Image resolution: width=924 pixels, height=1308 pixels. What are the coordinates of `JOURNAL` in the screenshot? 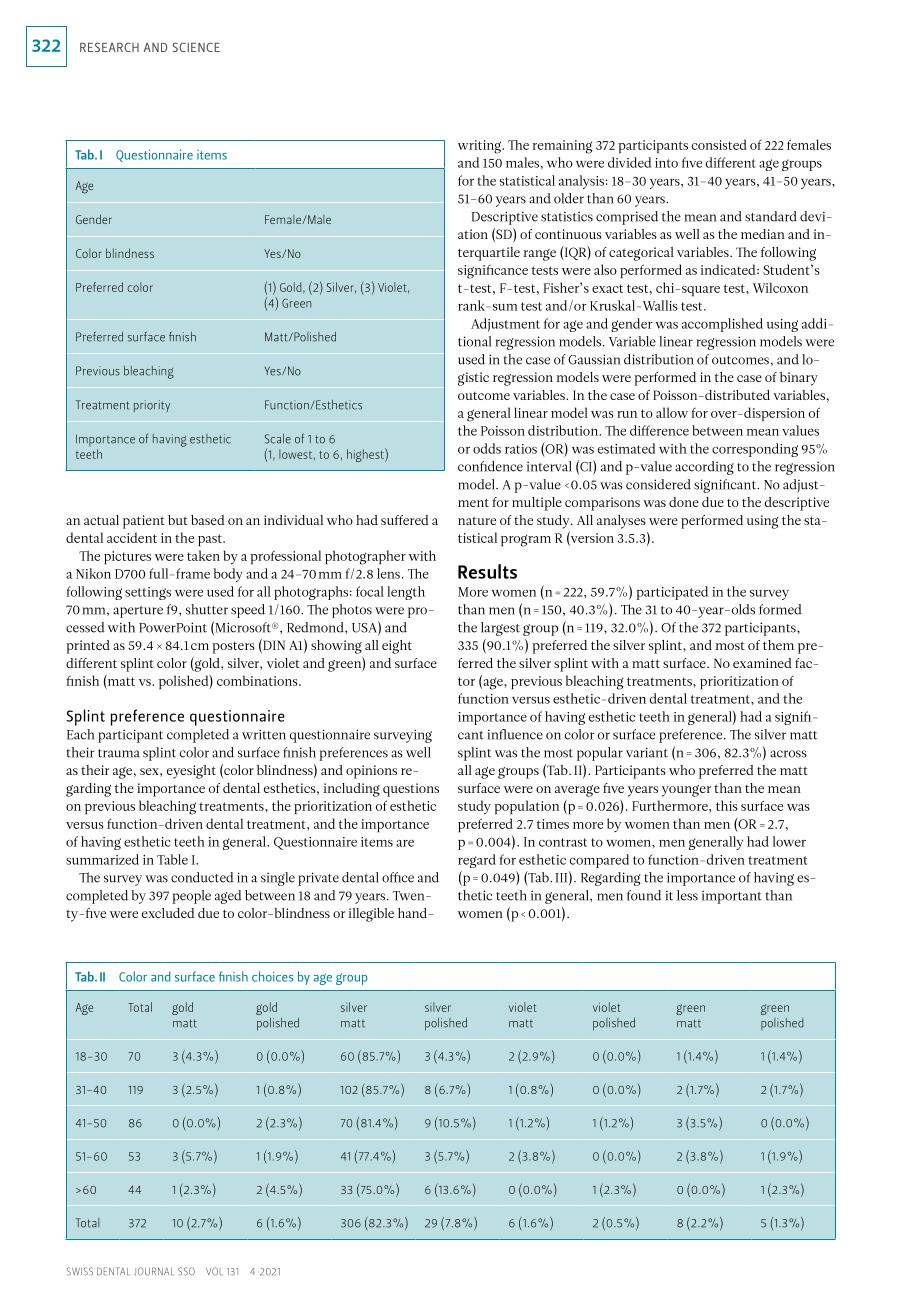 It's located at (153, 1271).
